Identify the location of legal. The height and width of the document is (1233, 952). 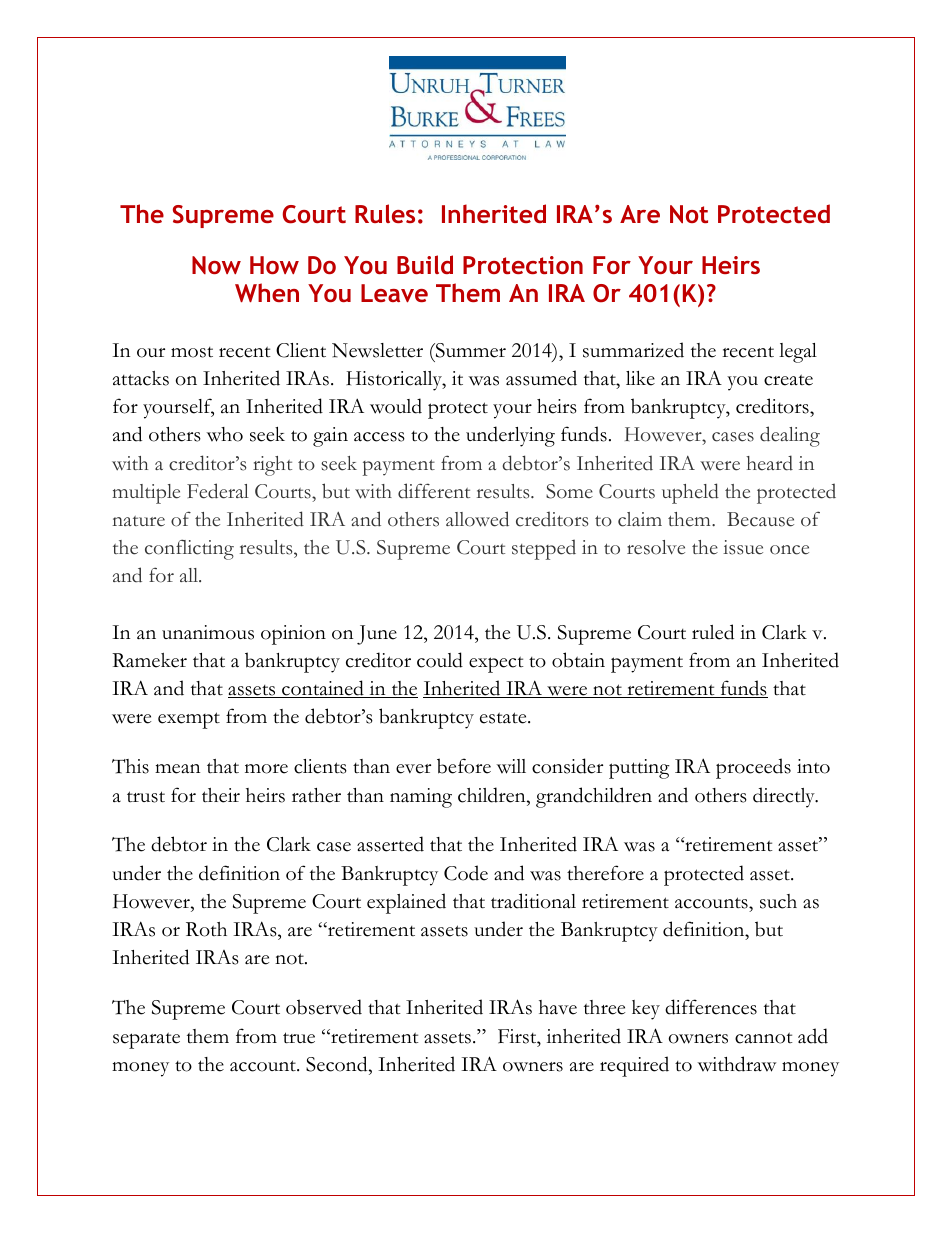
(798, 353).
